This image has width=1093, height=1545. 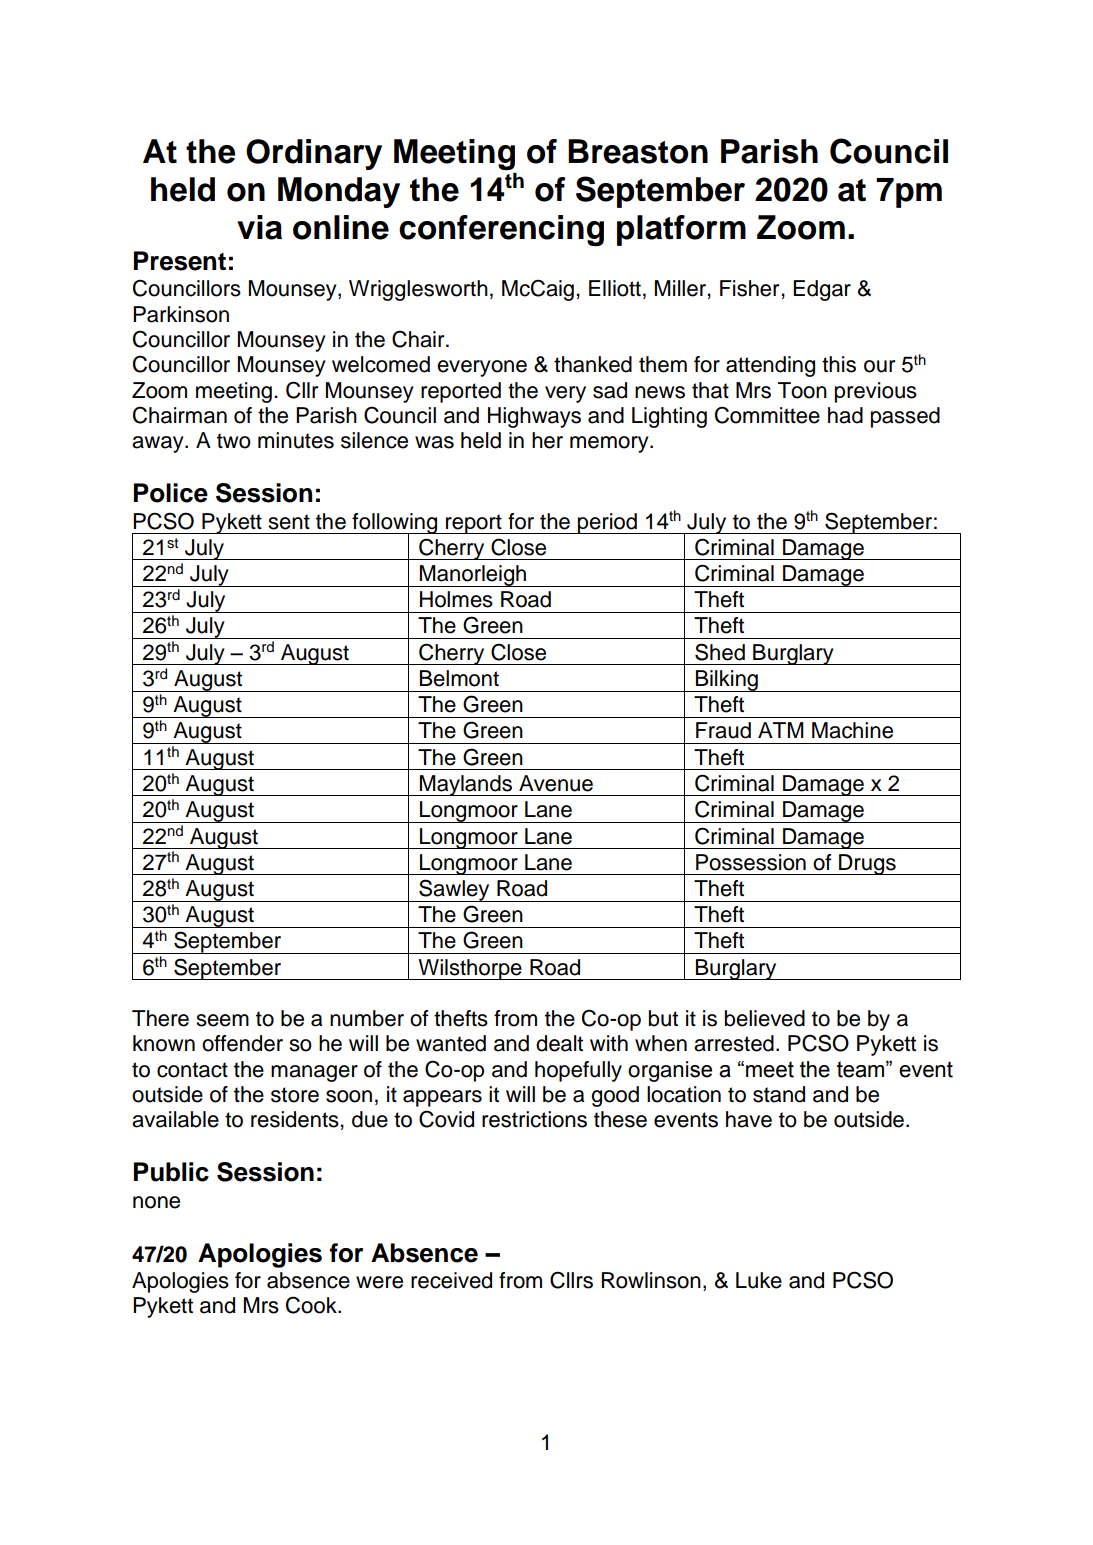 What do you see at coordinates (781, 730) in the image?
I see `ATM` at bounding box center [781, 730].
